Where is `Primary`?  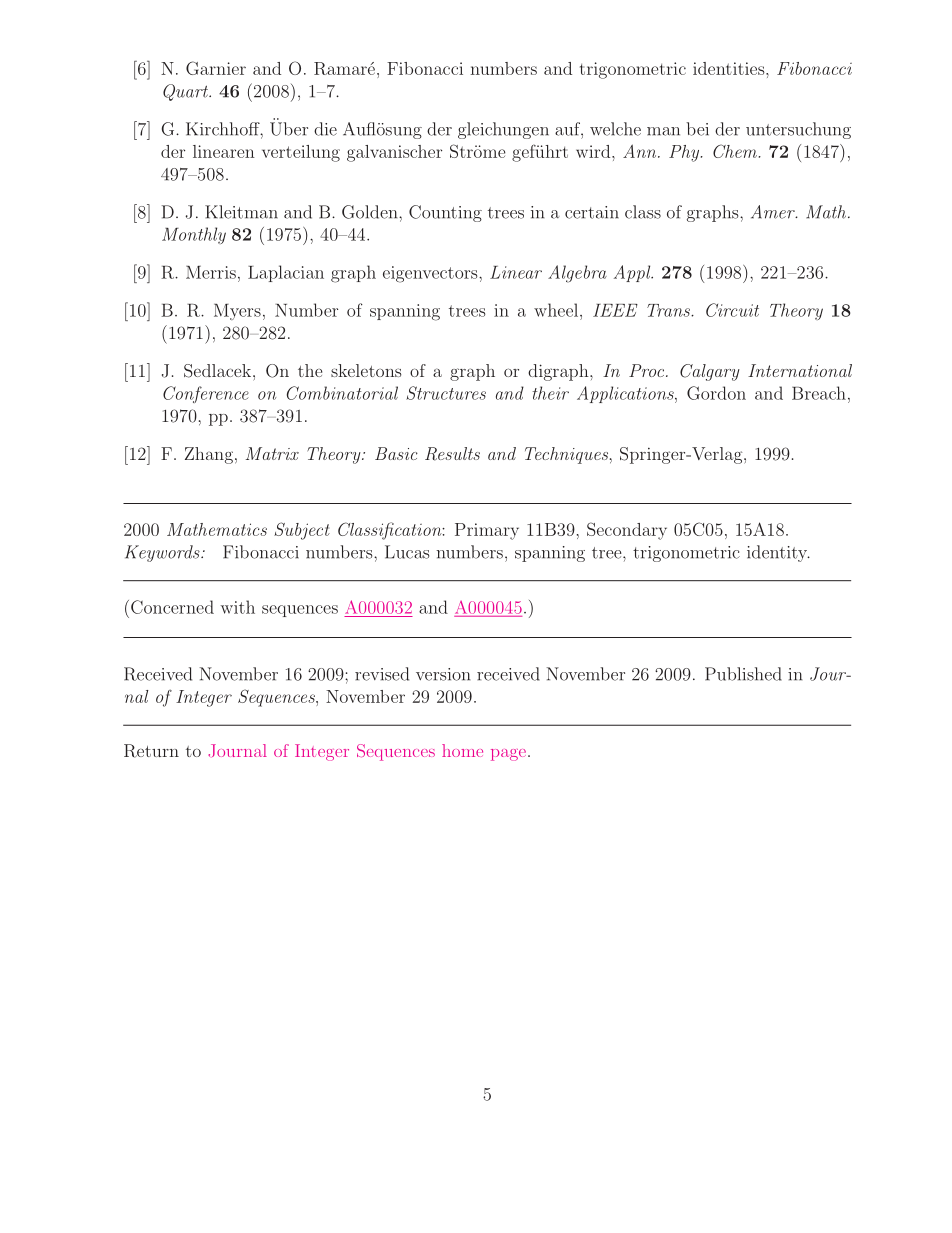 Primary is located at coordinates (487, 531).
